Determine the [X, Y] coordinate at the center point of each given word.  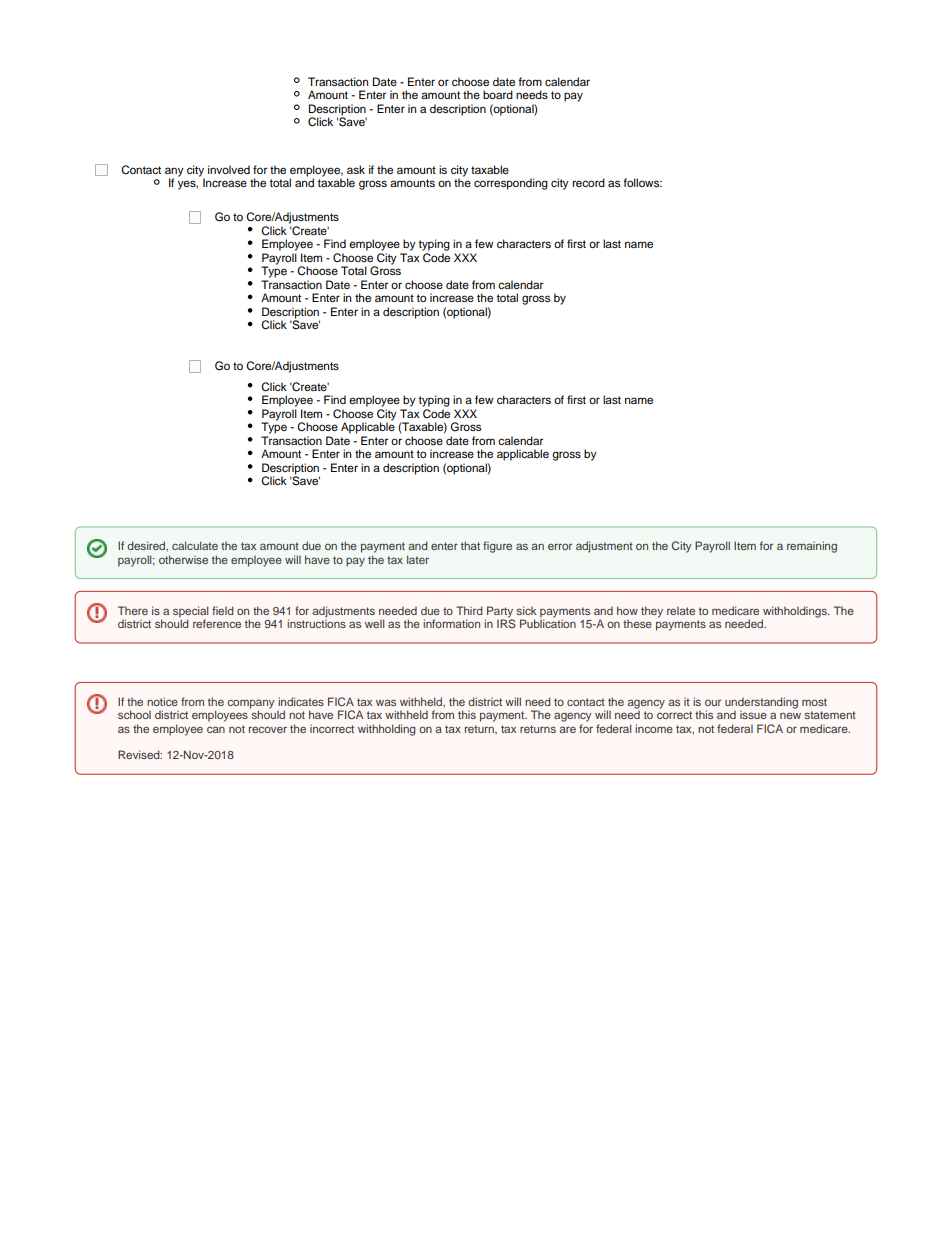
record [588, 182]
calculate [195, 545]
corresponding [511, 184]
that [470, 545]
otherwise [183, 559]
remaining [812, 547]
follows [642, 182]
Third [469, 610]
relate [681, 611]
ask [356, 169]
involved [229, 169]
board [498, 94]
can [216, 729]
